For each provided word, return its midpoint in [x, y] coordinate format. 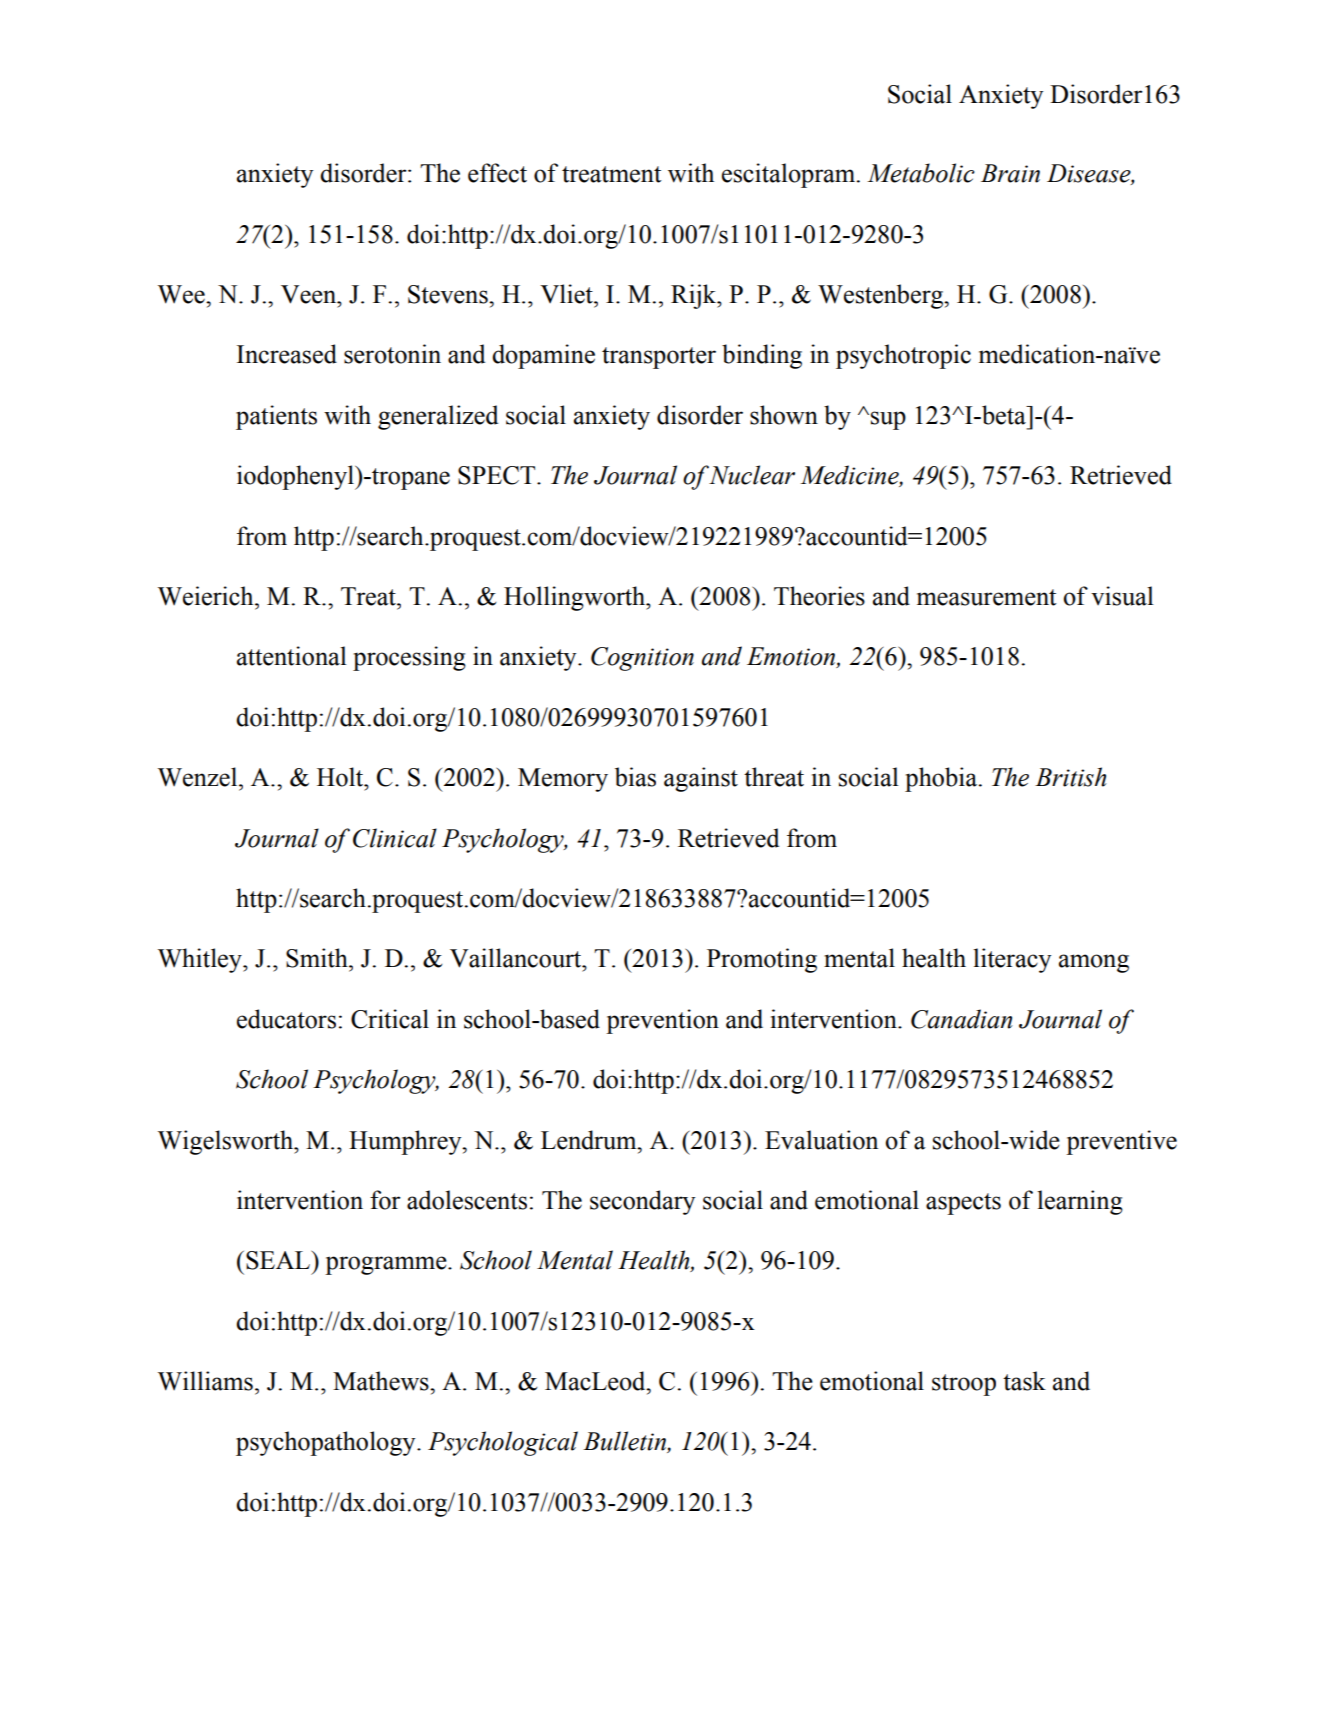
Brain [1010, 173]
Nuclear [752, 475]
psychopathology [327, 1443]
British [1070, 777]
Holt [341, 777]
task [1024, 1381]
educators [286, 1019]
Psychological [503, 1443]
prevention [662, 1021]
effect [497, 173]
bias [635, 777]
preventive [1121, 1142]
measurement [987, 597]
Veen [309, 294]
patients [276, 417]
